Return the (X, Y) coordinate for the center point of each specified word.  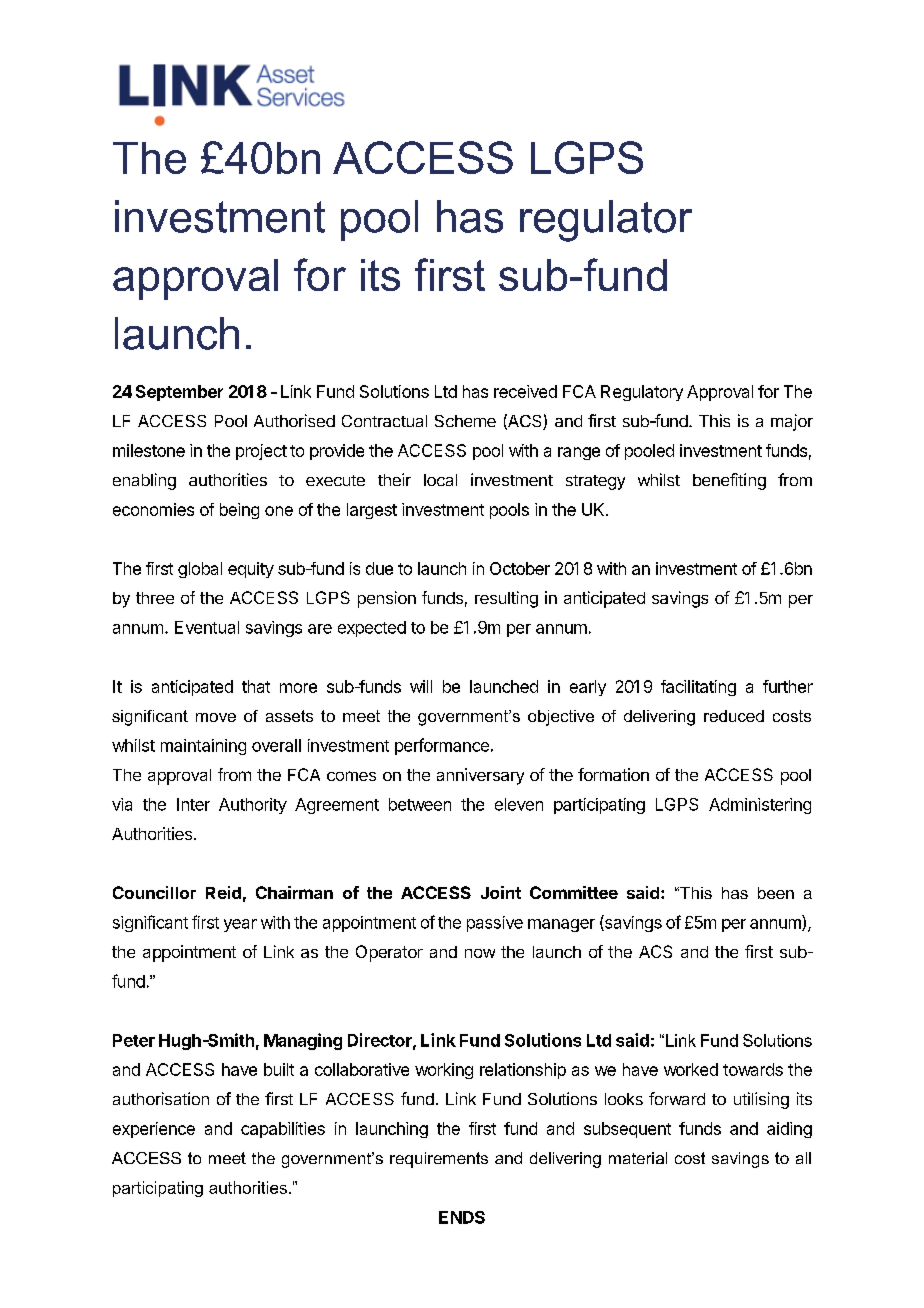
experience (154, 1130)
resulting (506, 599)
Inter (193, 804)
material (638, 1158)
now (480, 953)
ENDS (462, 1217)
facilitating (698, 688)
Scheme (465, 421)
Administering (760, 806)
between (420, 804)
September (179, 393)
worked (691, 1069)
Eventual (207, 627)
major (792, 422)
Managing (303, 1041)
